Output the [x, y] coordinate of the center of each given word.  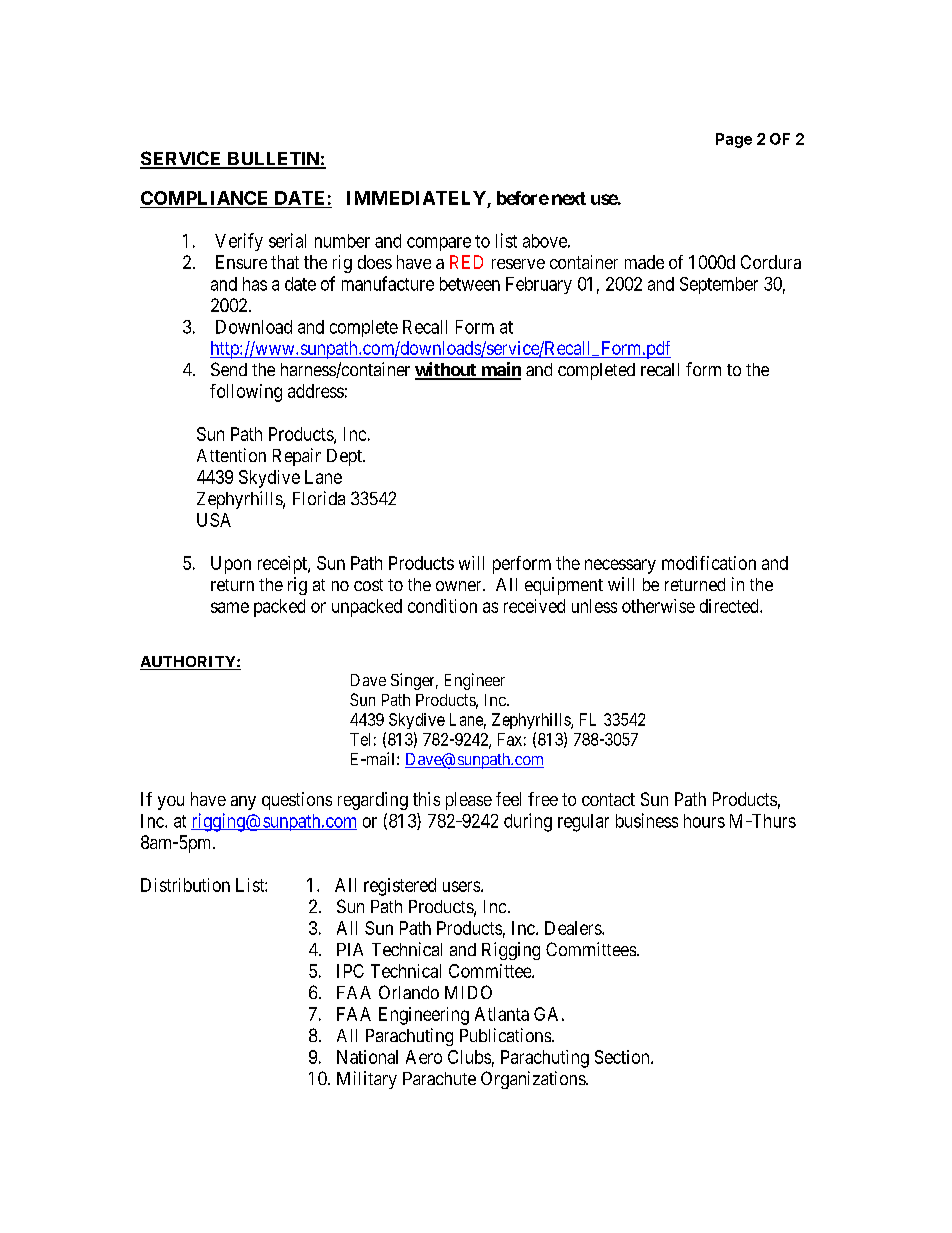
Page [734, 140]
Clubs [469, 1057]
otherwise [658, 606]
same [230, 607]
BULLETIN [273, 160]
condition [442, 606]
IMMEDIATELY [416, 198]
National [367, 1057]
